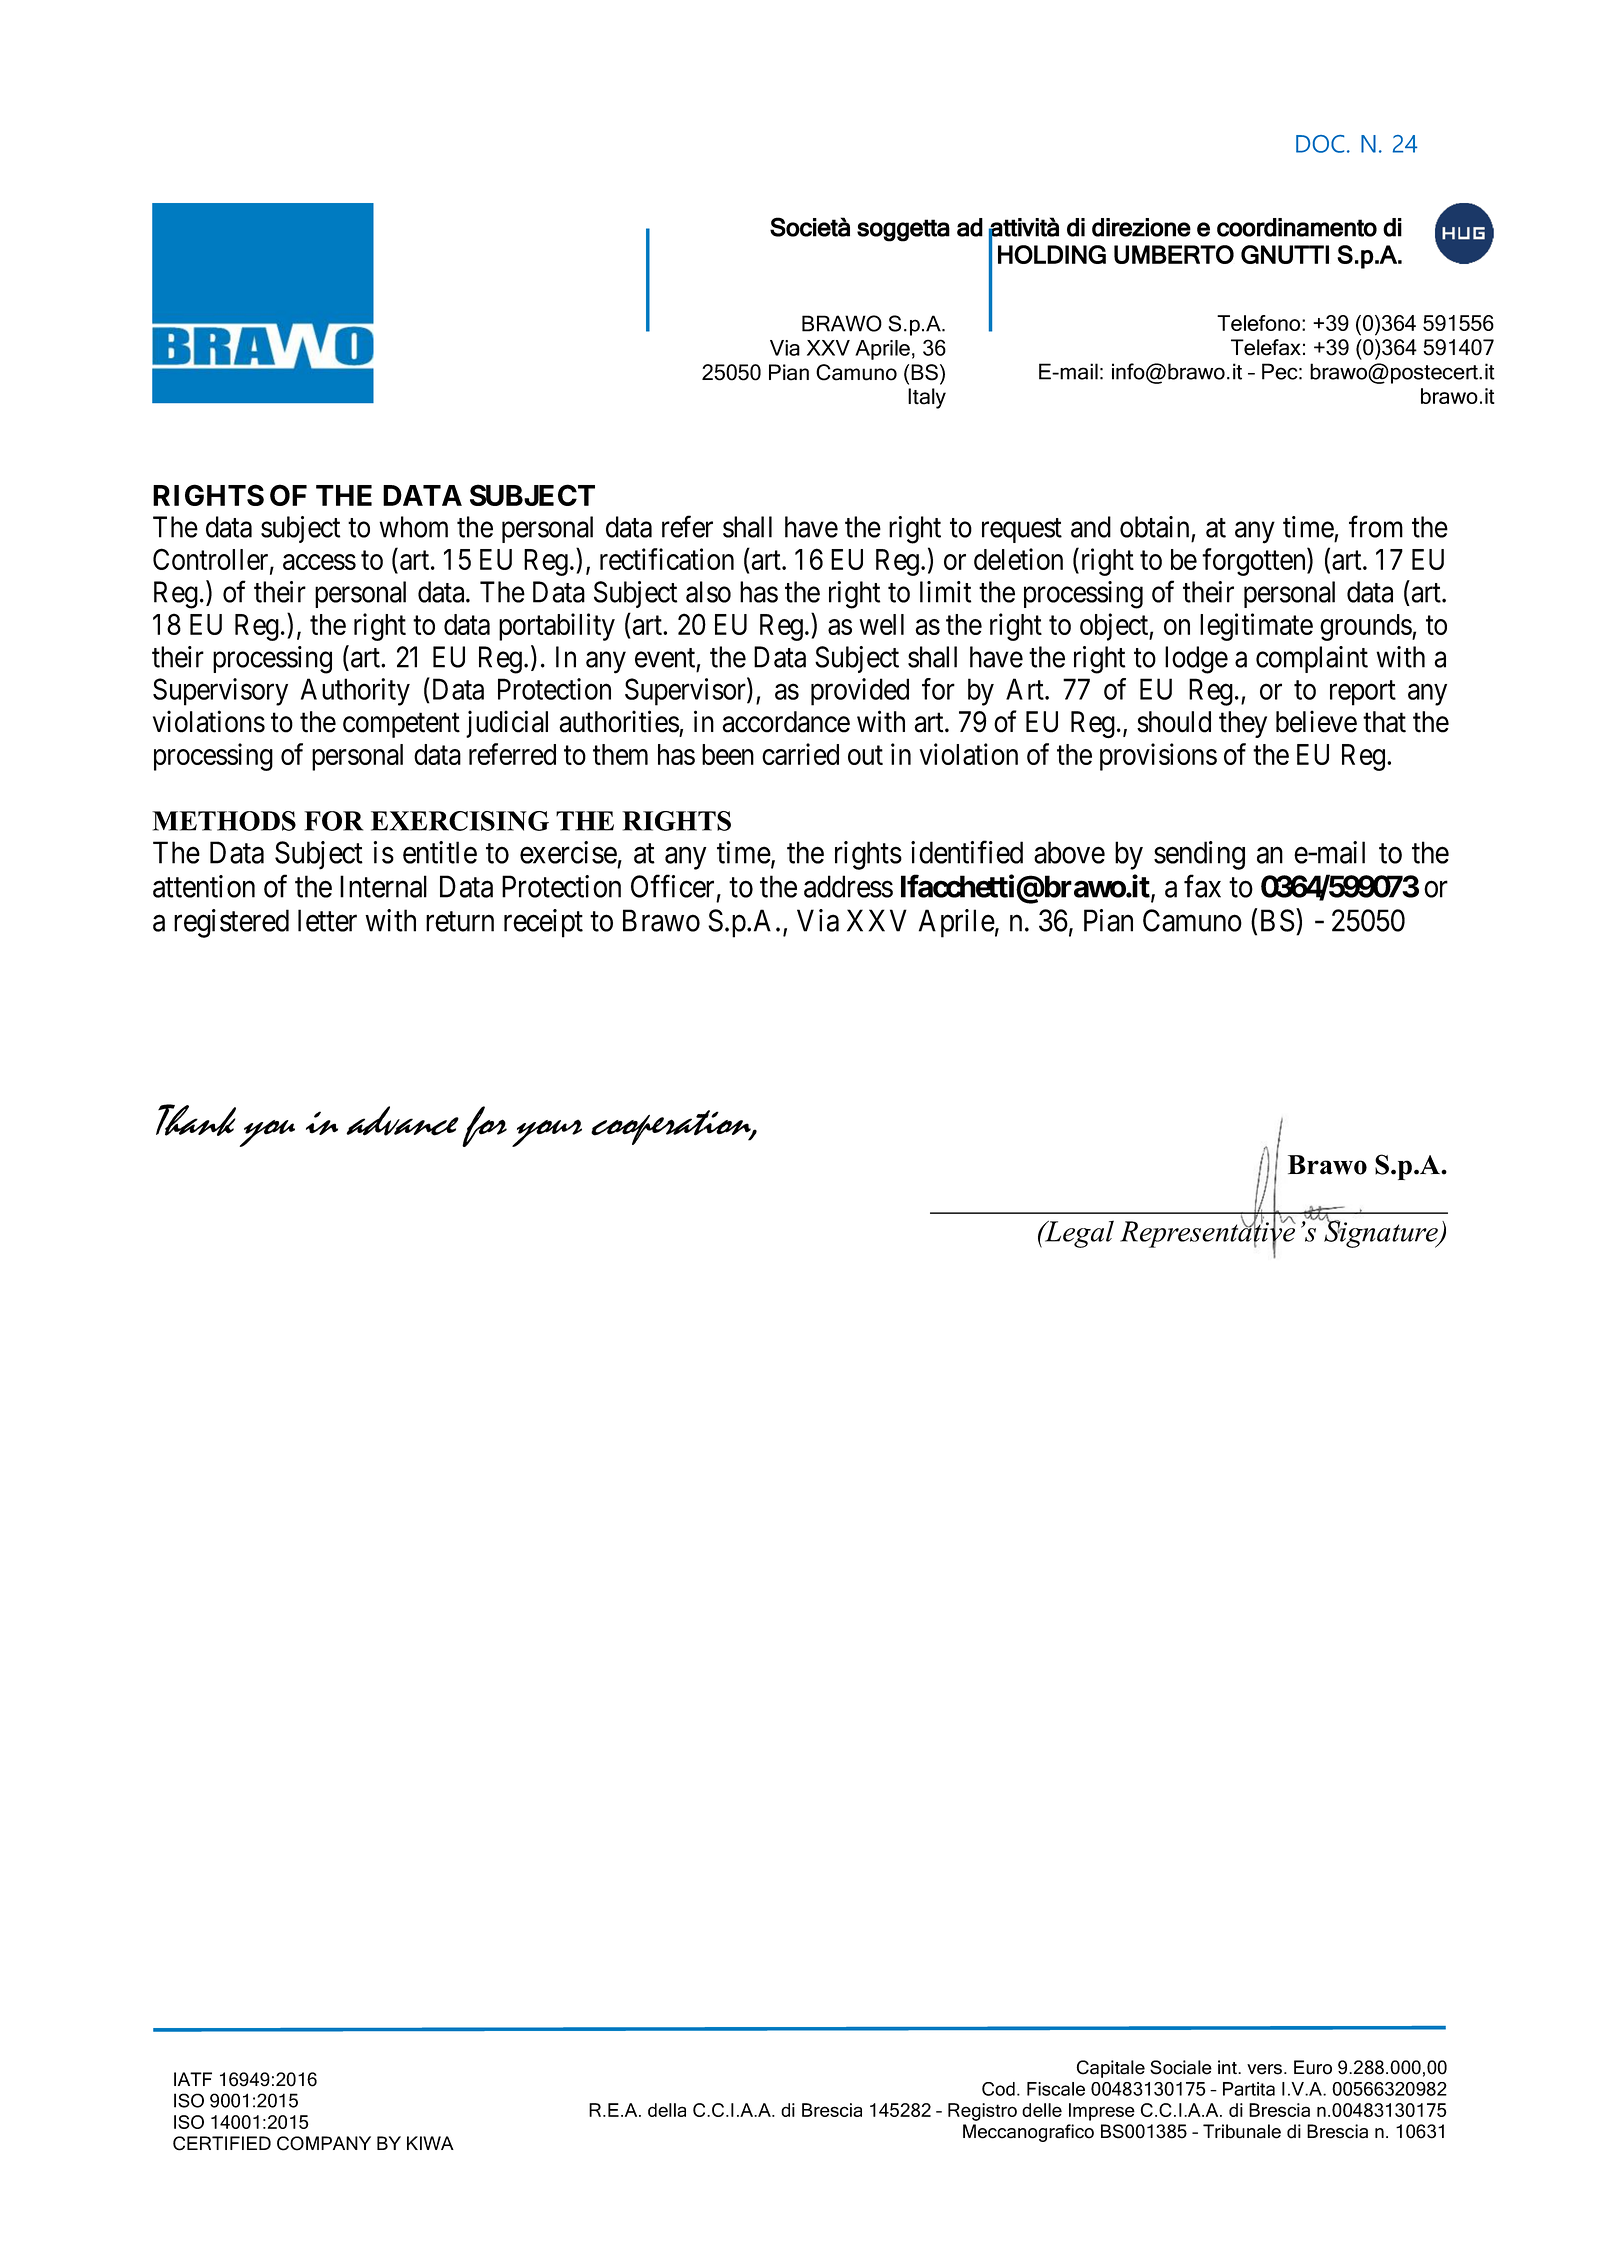 The width and height of the page is (1600, 2263). Describe the element at coordinates (800, 754) in the page. I see `carried` at that location.
